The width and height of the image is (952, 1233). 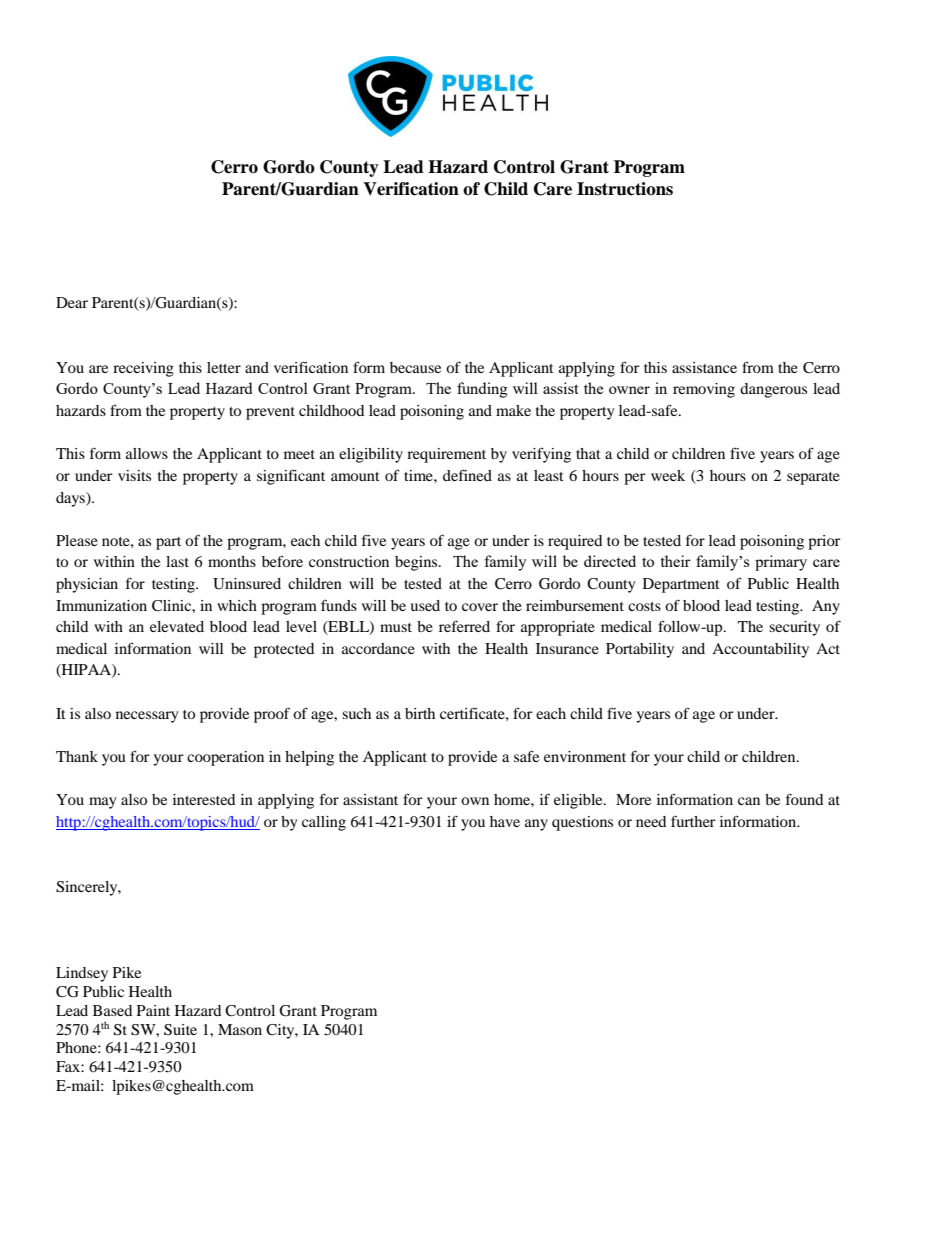 I want to click on elevated, so click(x=177, y=626).
